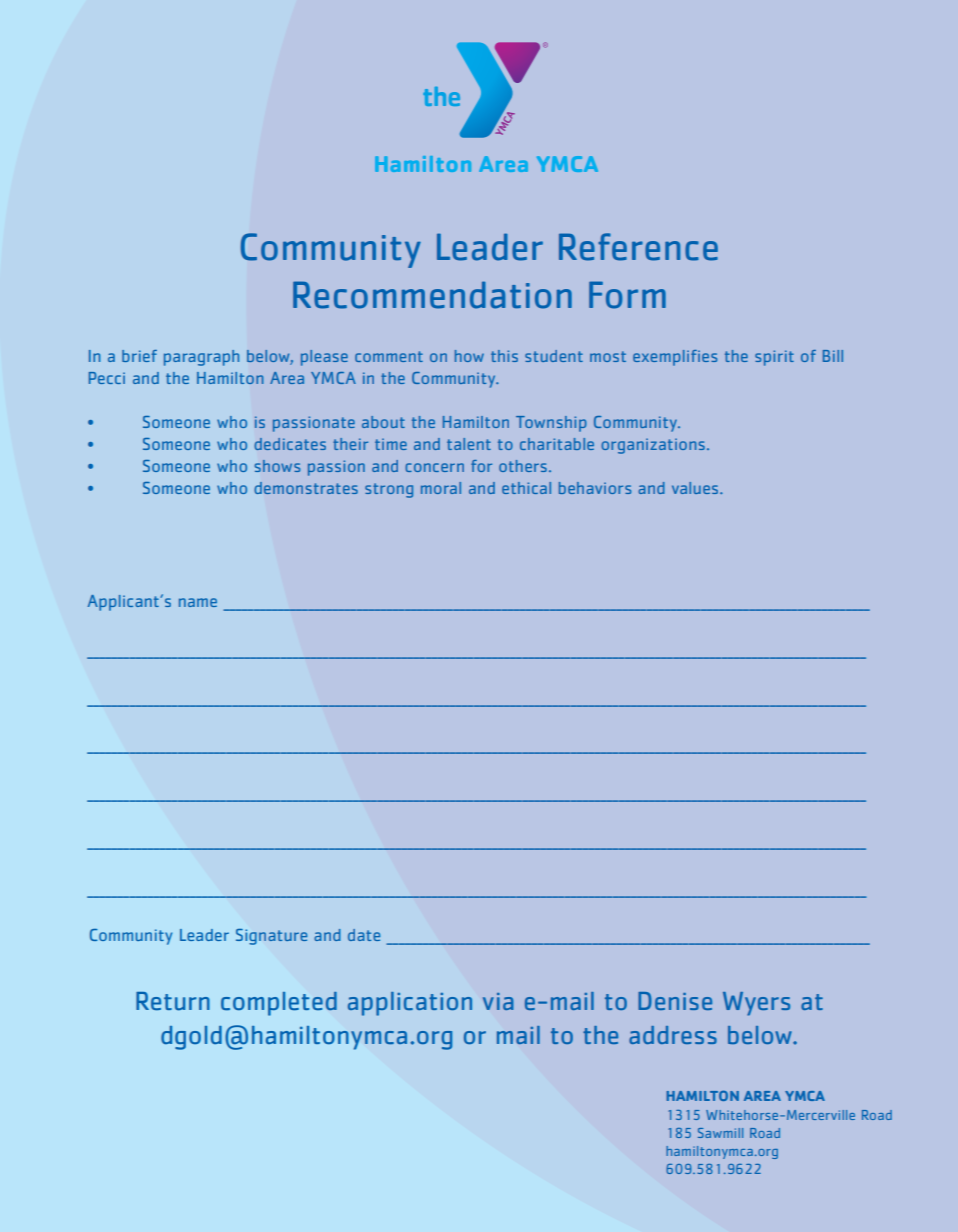 Image resolution: width=958 pixels, height=1232 pixels. What do you see at coordinates (498, 1001) in the screenshot?
I see `via` at bounding box center [498, 1001].
